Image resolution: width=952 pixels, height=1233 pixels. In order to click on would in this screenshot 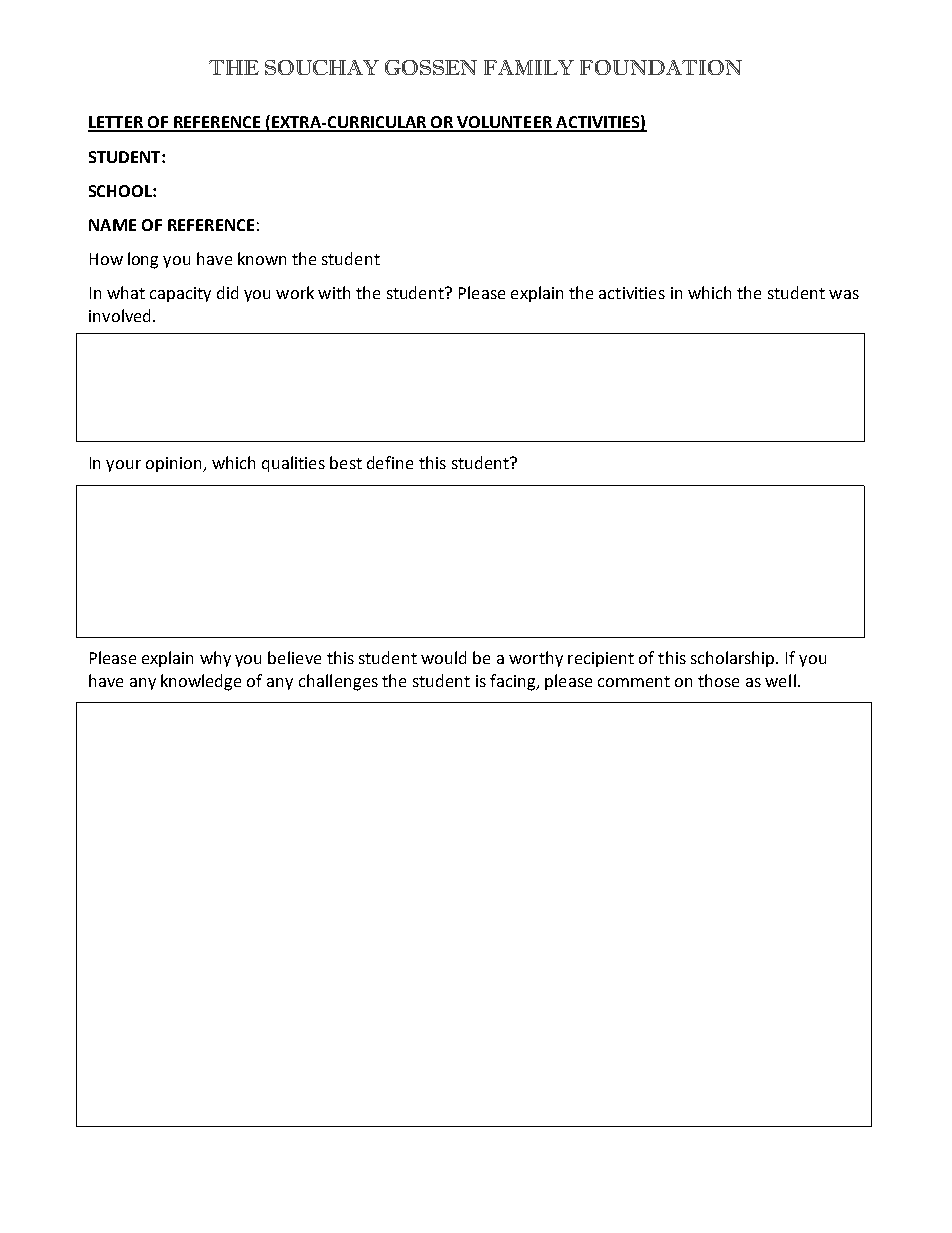, I will do `click(443, 657)`.
